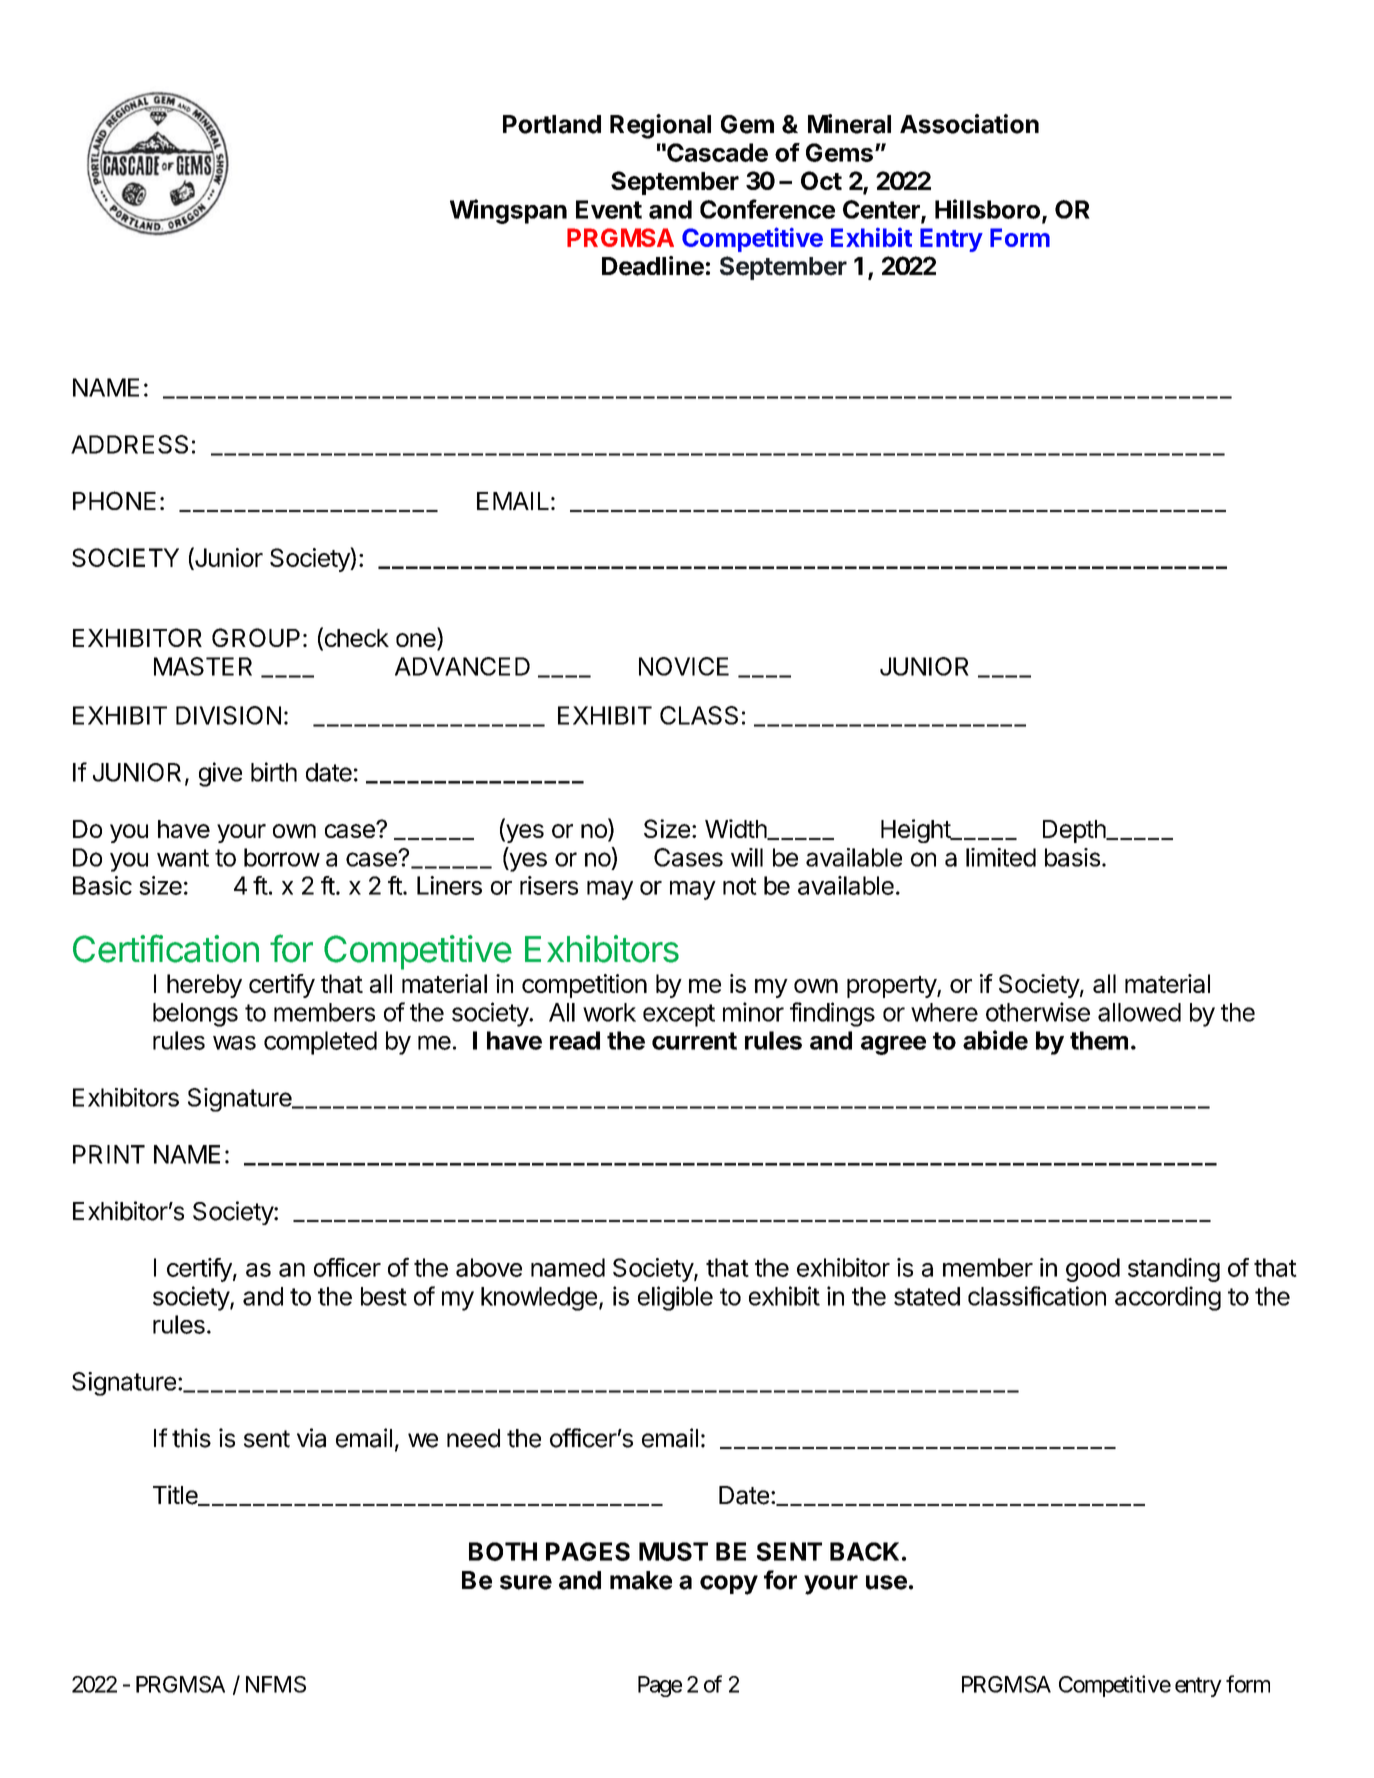 Image resolution: width=1374 pixels, height=1778 pixels. I want to click on Regional, so click(660, 126).
